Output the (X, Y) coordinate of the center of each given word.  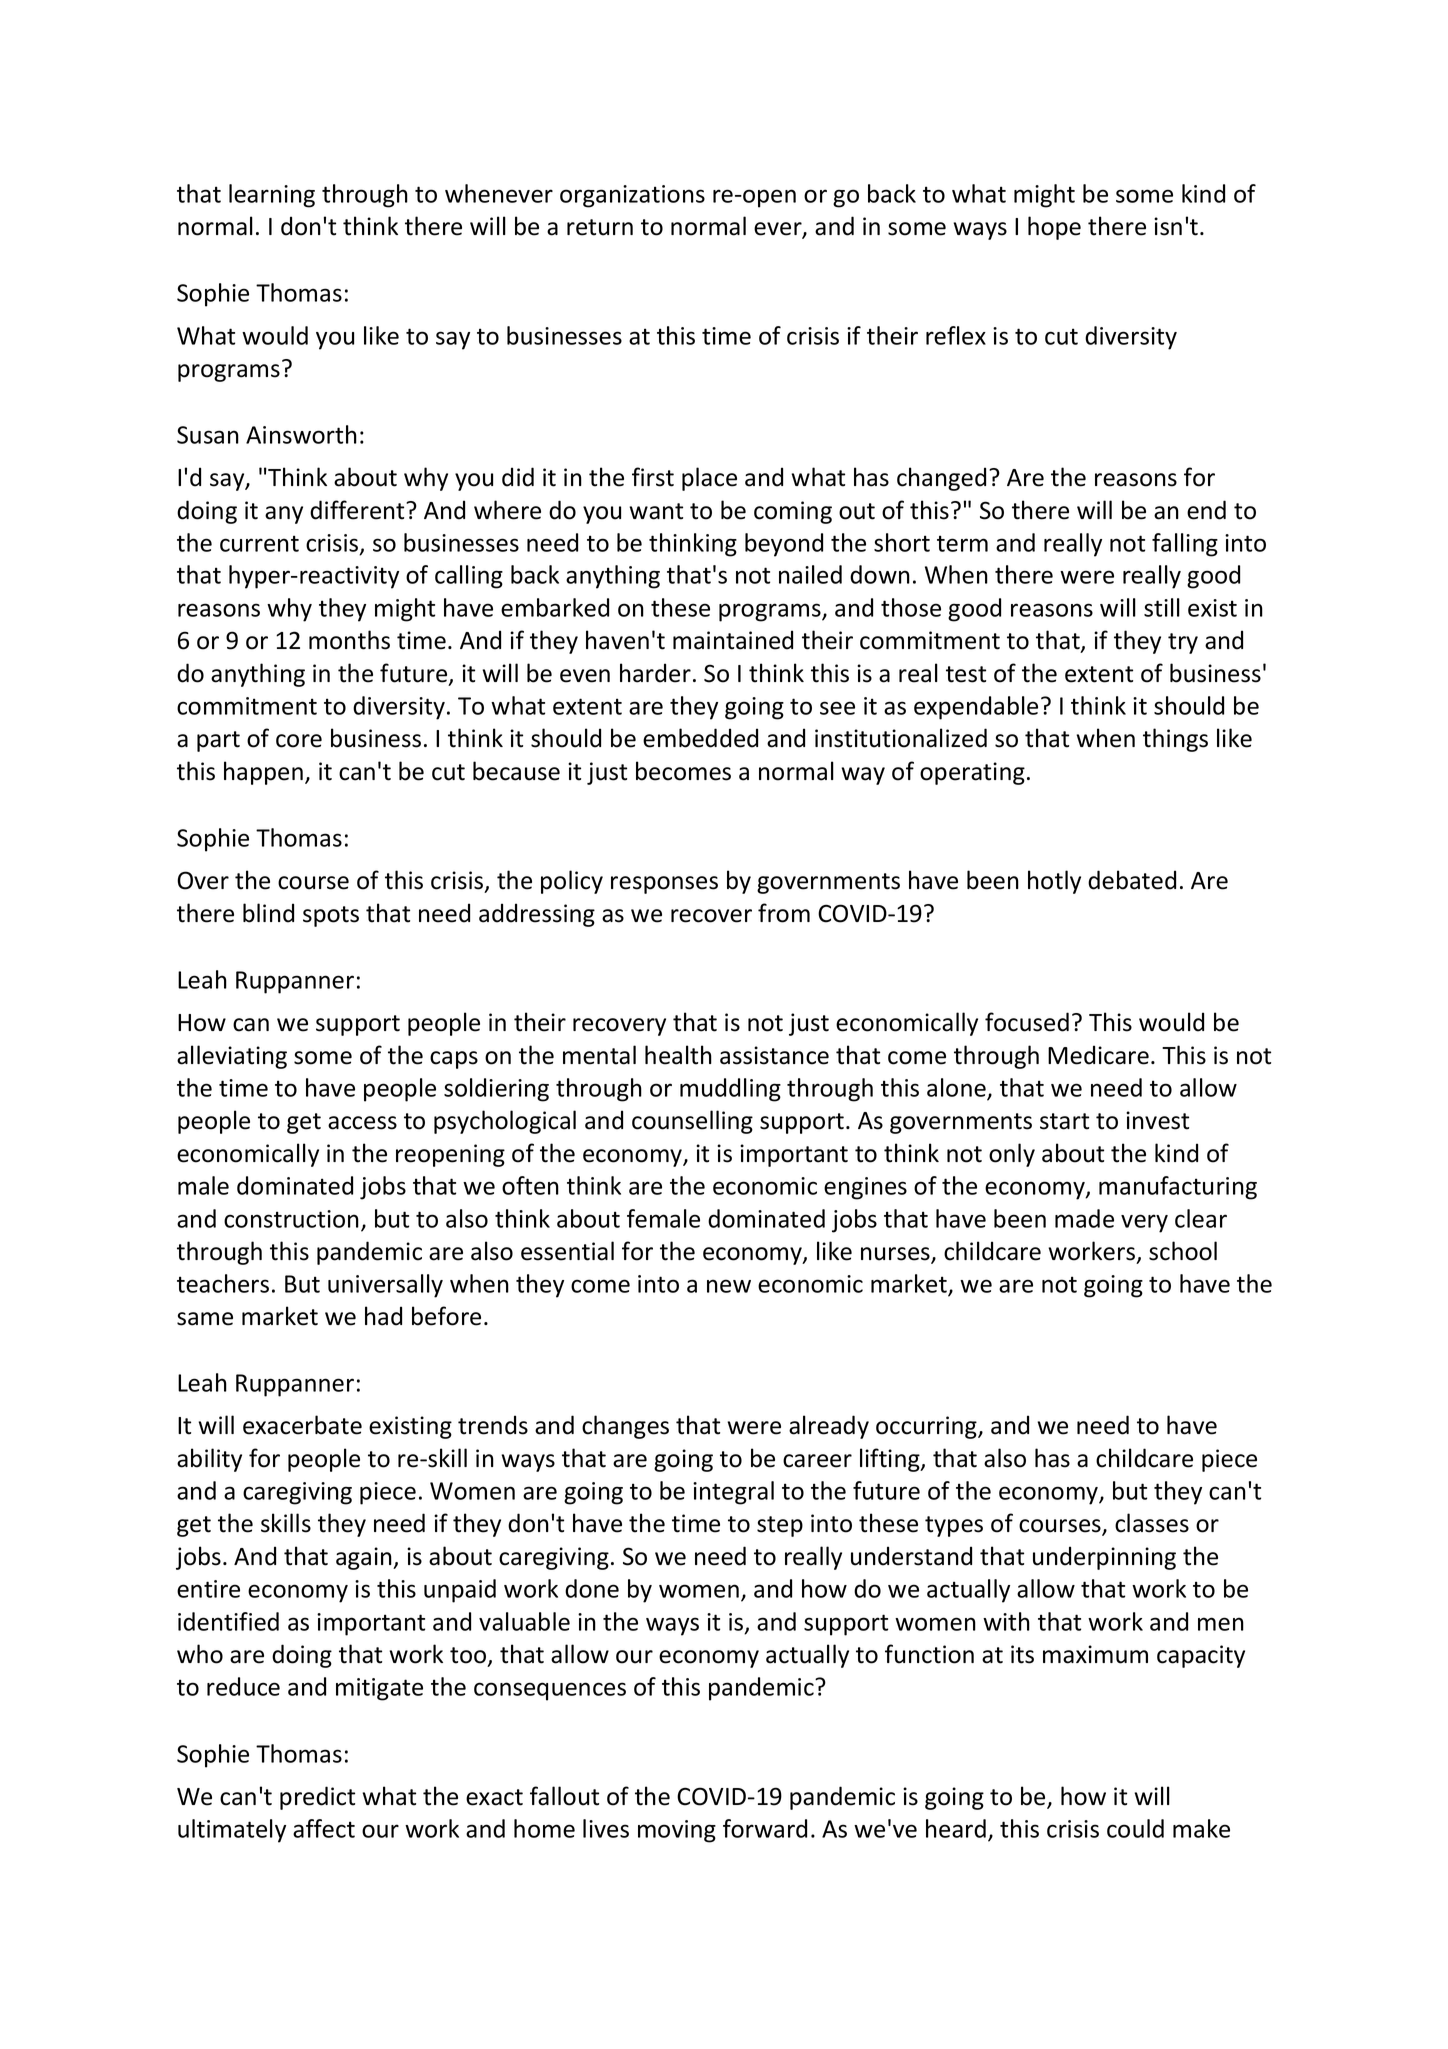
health (678, 1055)
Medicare (1098, 1055)
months (349, 640)
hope (1054, 228)
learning (272, 196)
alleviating (232, 1057)
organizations (632, 196)
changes (625, 1427)
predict (317, 1798)
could (1135, 1828)
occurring (927, 1427)
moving (677, 1831)
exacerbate (302, 1425)
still (1162, 607)
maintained (733, 640)
